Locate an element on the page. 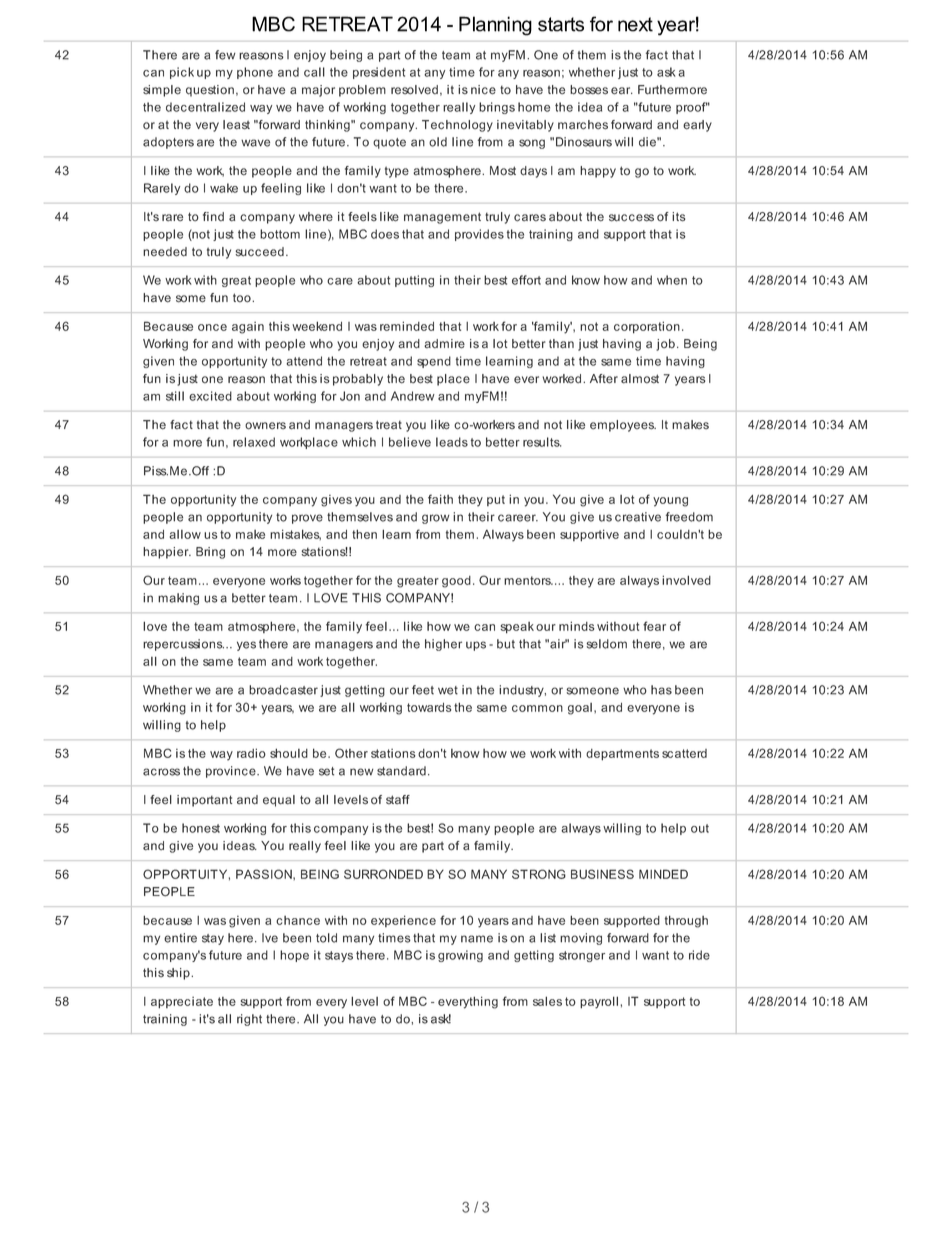 The width and height of the image is (952, 1233). young is located at coordinates (670, 502).
